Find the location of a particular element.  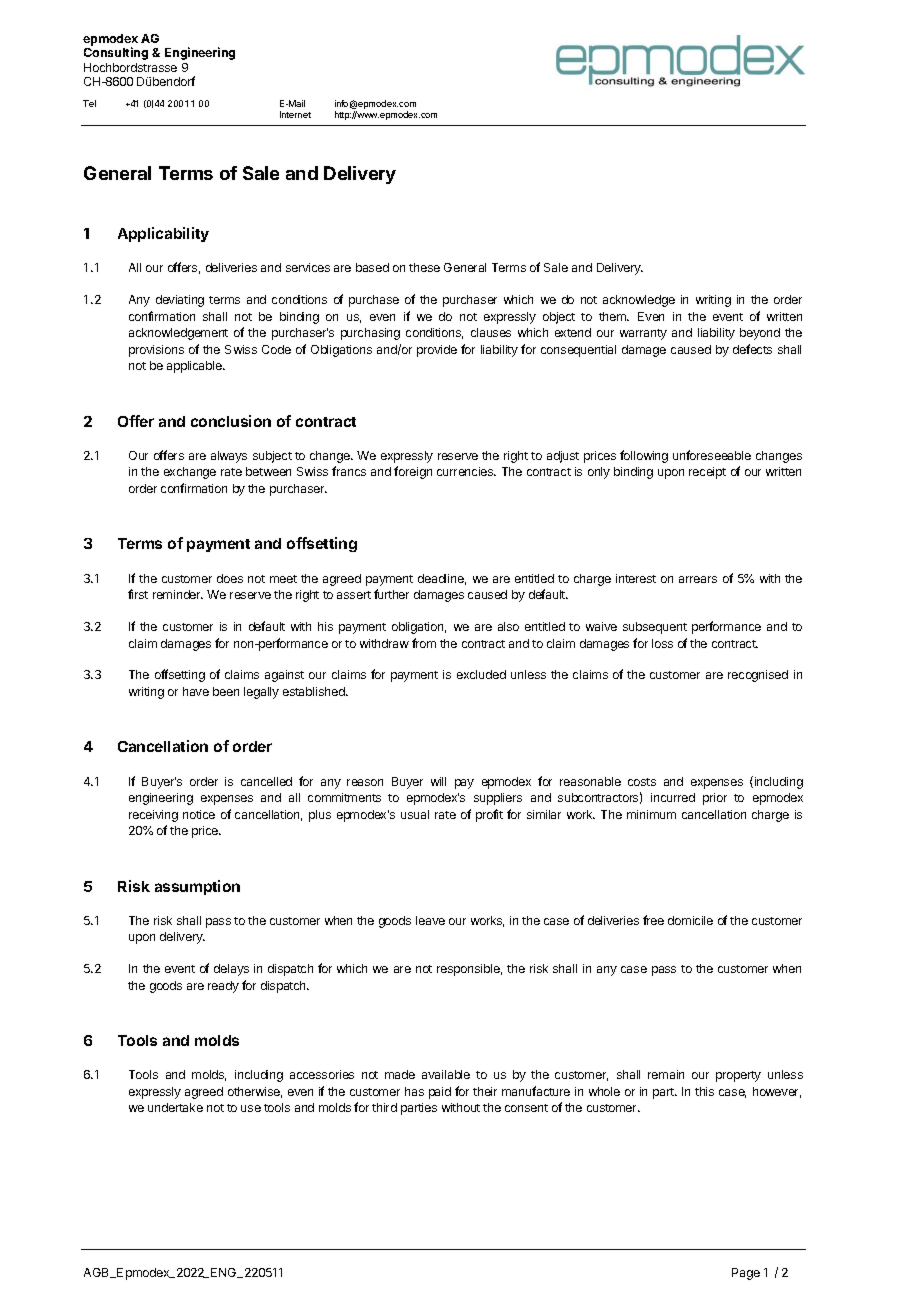

them is located at coordinates (613, 316).
